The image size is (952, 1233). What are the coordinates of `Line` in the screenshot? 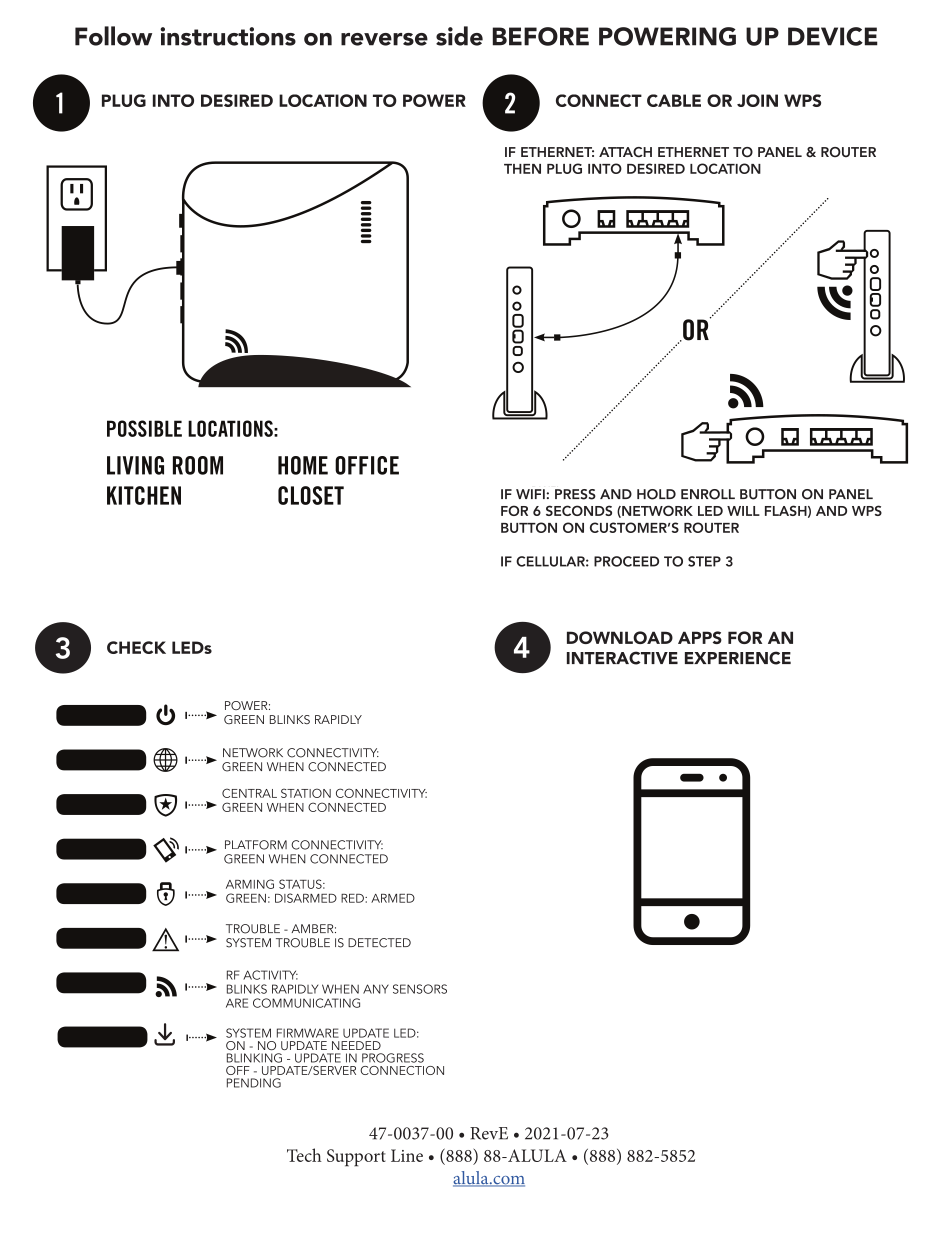 It's located at (407, 1155).
